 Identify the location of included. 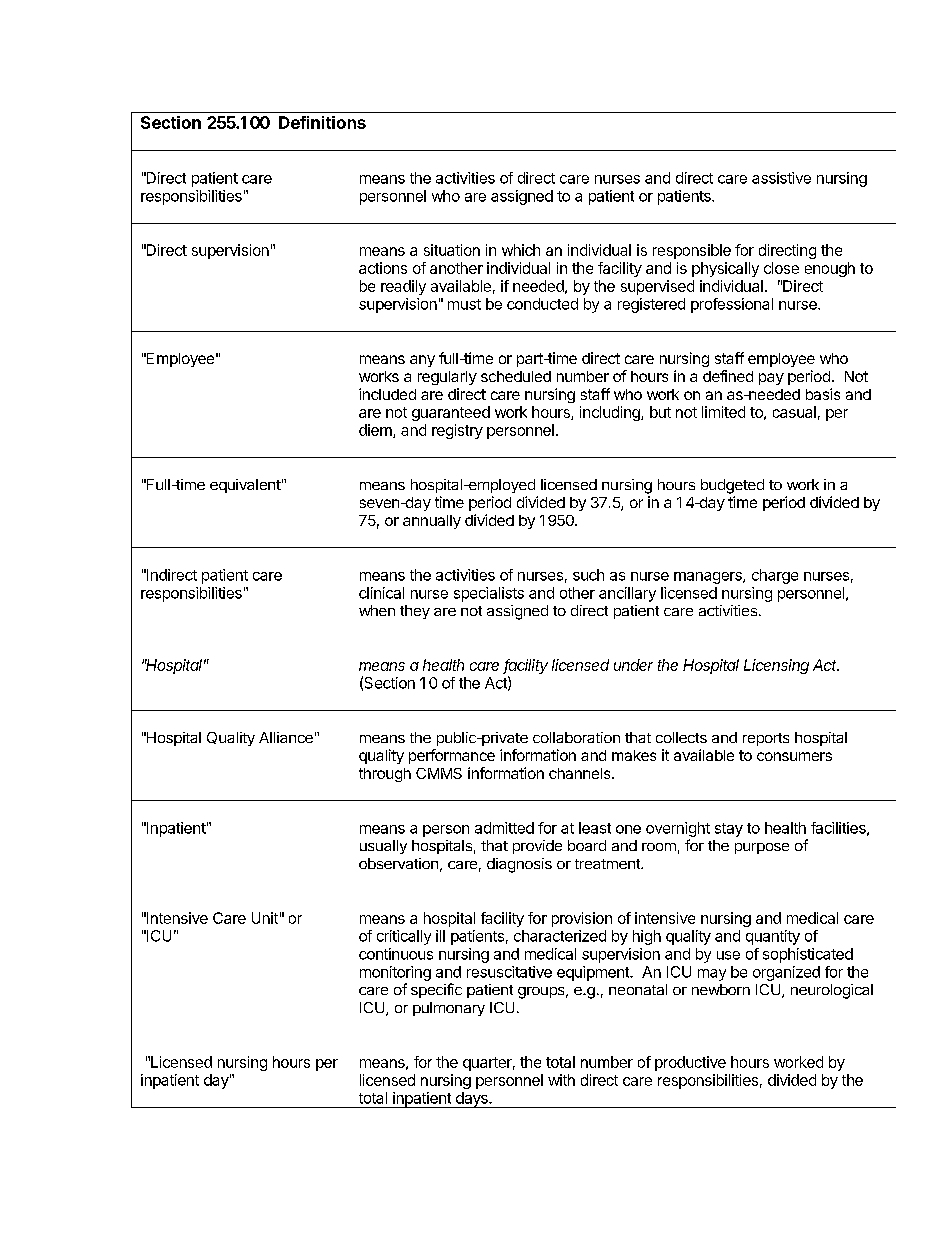
(387, 394).
